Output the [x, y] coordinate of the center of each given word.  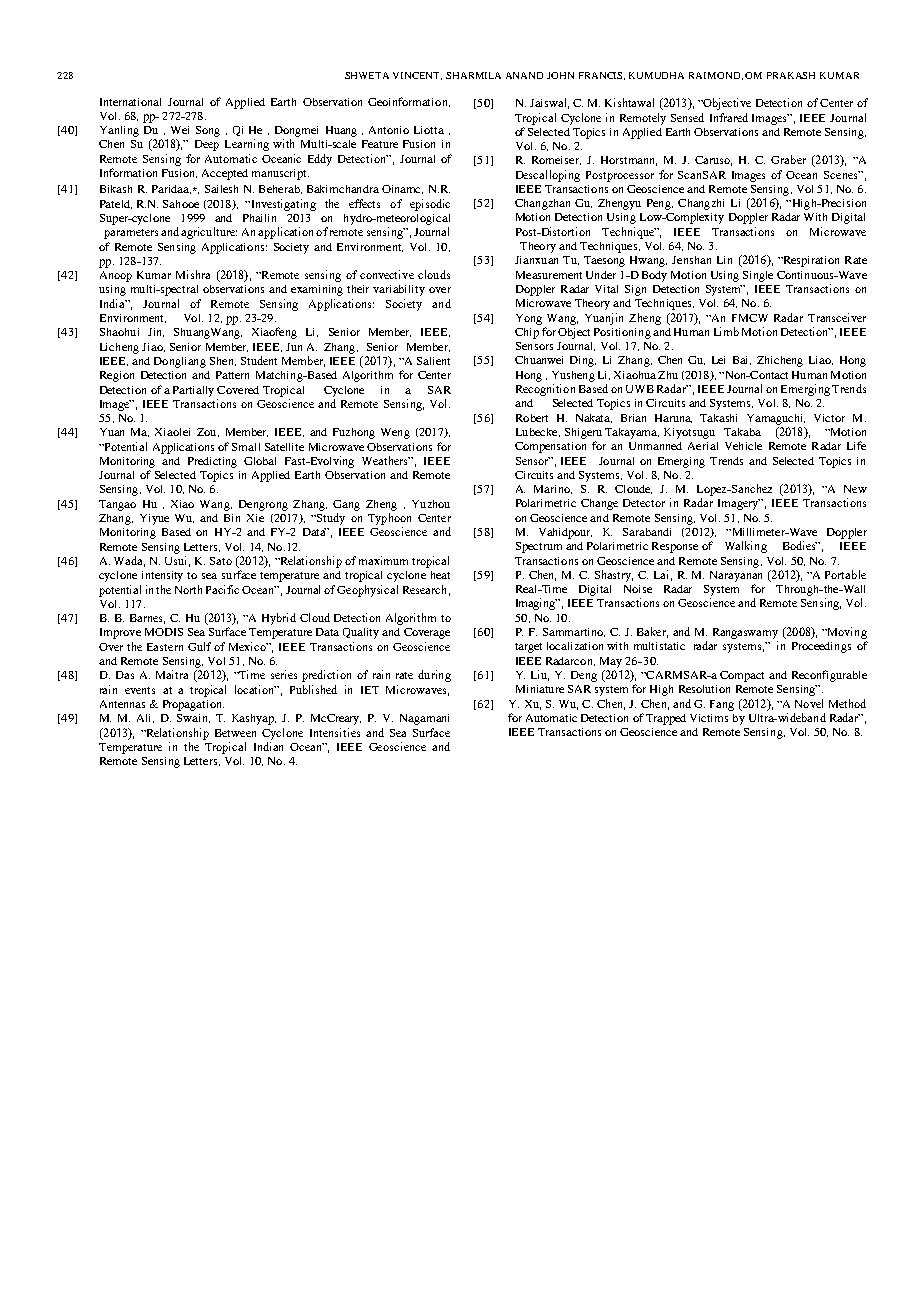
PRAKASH [791, 75]
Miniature [540, 689]
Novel [809, 703]
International [130, 102]
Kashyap [254, 719]
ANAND [524, 75]
